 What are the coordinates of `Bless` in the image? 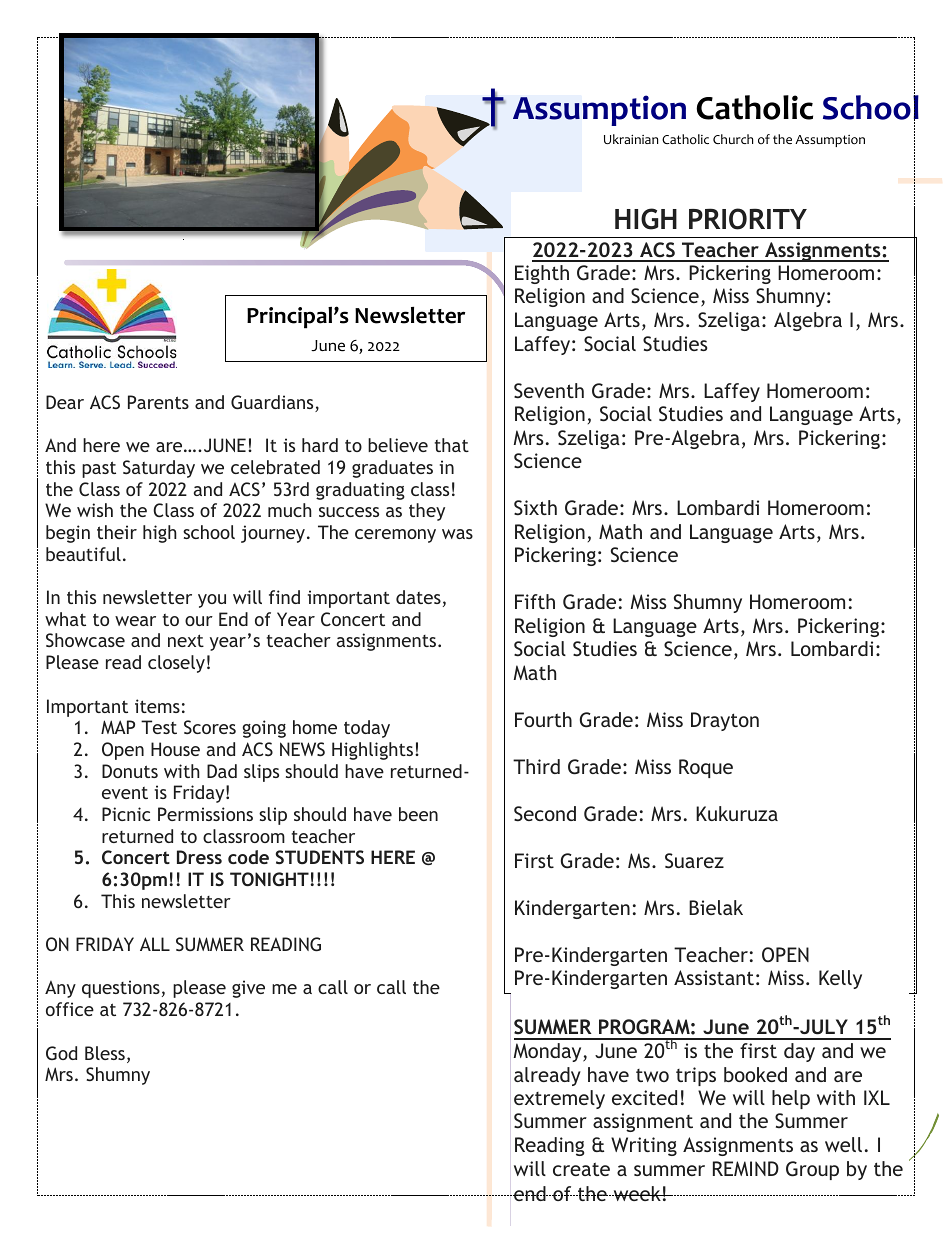 It's located at (105, 1053).
